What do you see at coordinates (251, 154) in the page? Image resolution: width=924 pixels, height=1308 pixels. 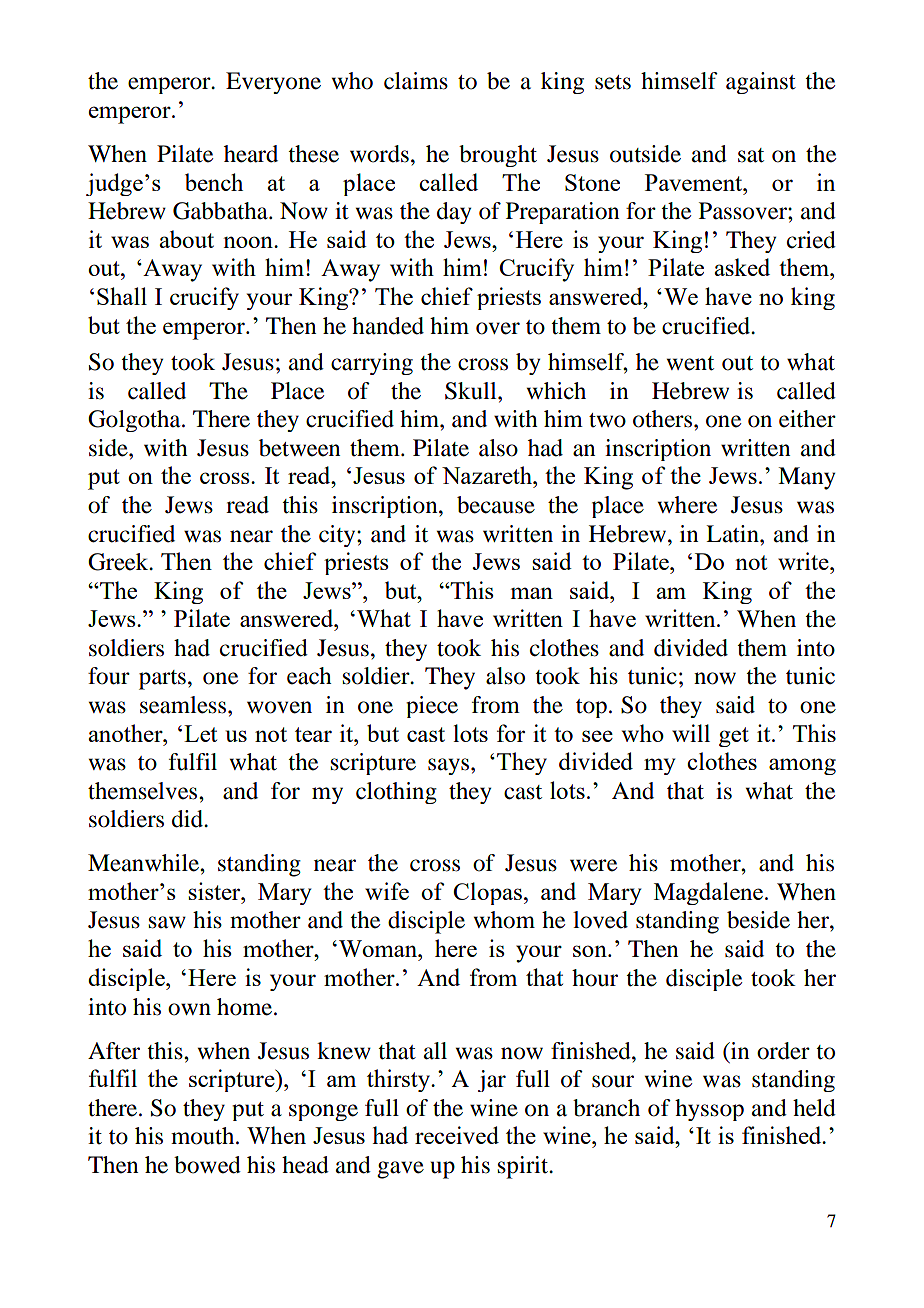 I see `heard` at bounding box center [251, 154].
